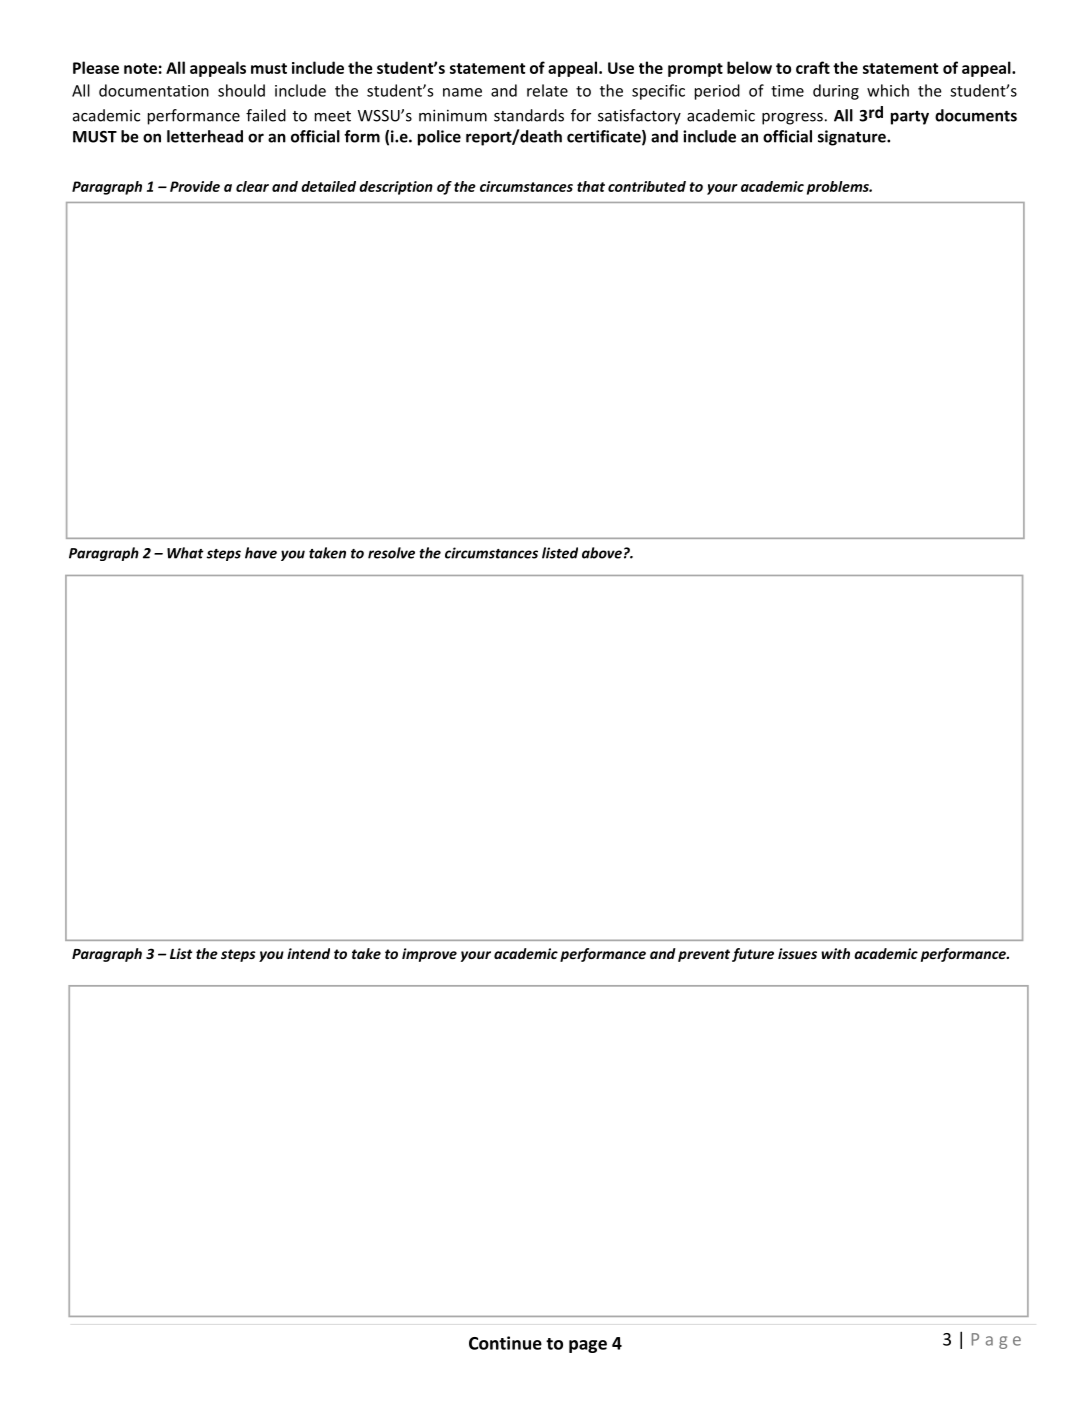 This screenshot has width=1089, height=1409. Describe the element at coordinates (308, 953) in the screenshot. I see `intend` at that location.
